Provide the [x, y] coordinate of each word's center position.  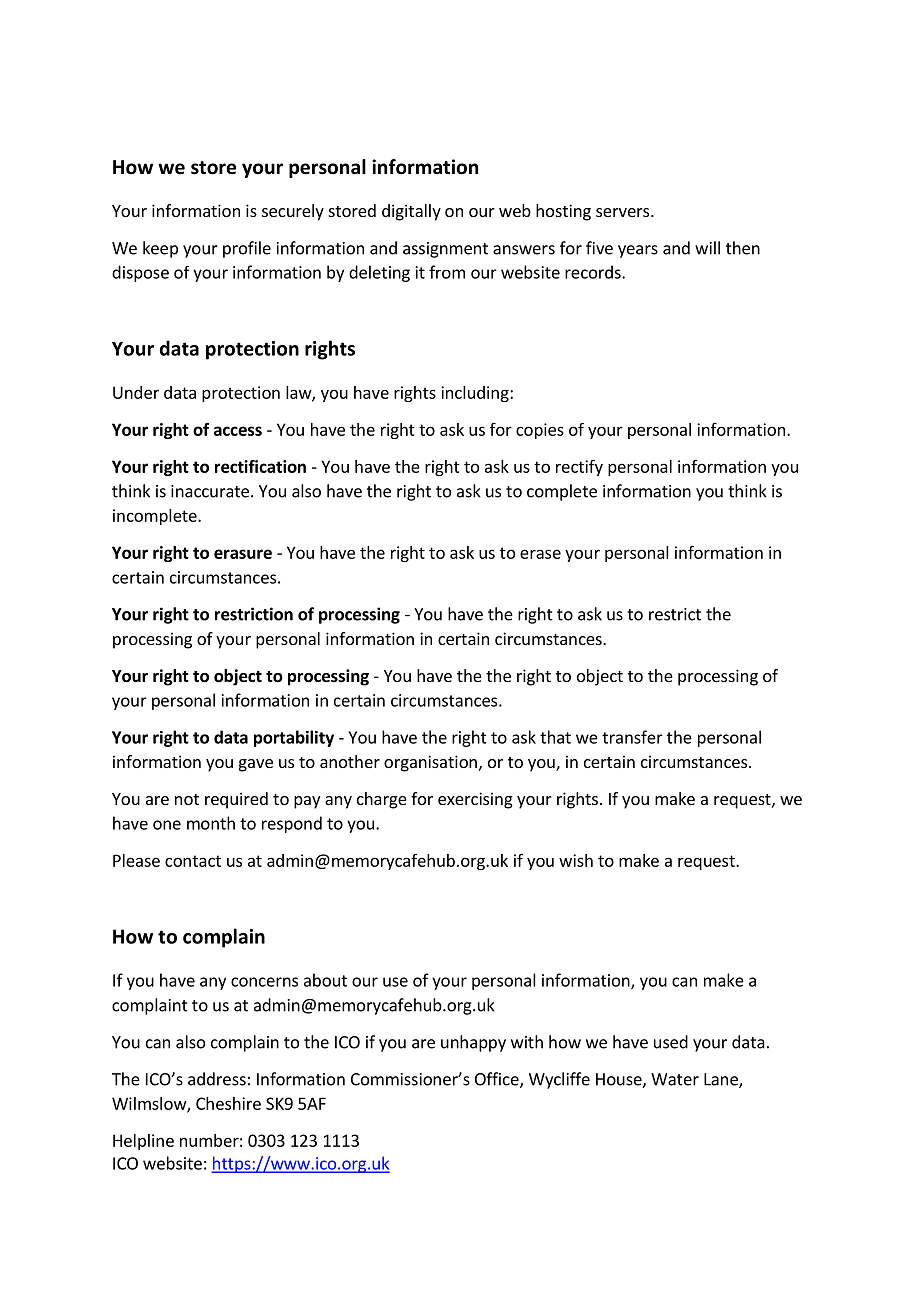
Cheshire [228, 1103]
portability [294, 738]
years [638, 251]
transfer [632, 737]
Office [498, 1080]
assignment [445, 250]
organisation [430, 763]
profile [247, 249]
